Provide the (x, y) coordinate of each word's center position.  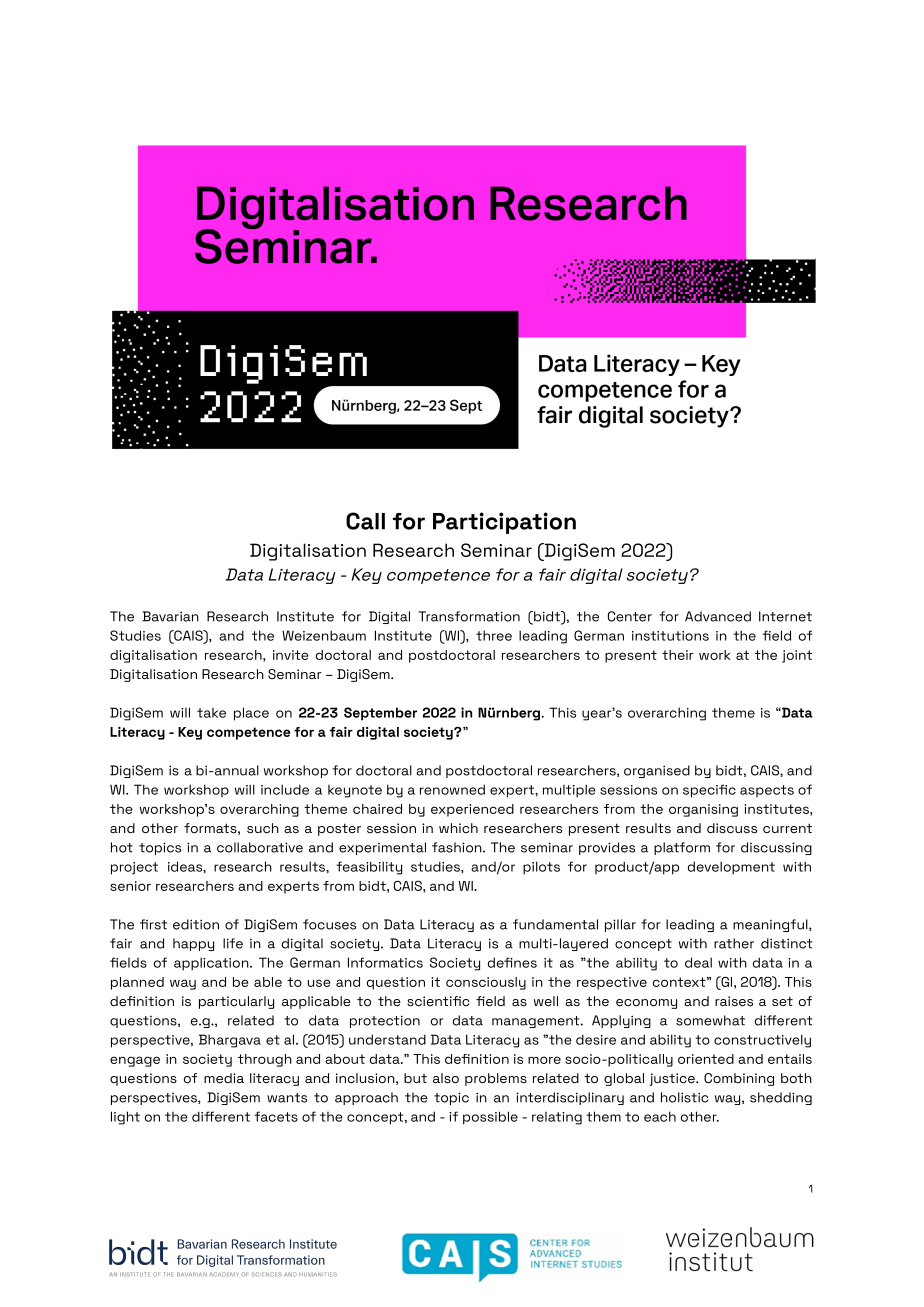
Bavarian (170, 616)
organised (657, 771)
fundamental (555, 924)
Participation (504, 523)
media (224, 1078)
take (211, 713)
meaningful (771, 925)
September (380, 714)
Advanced (718, 616)
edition (196, 924)
